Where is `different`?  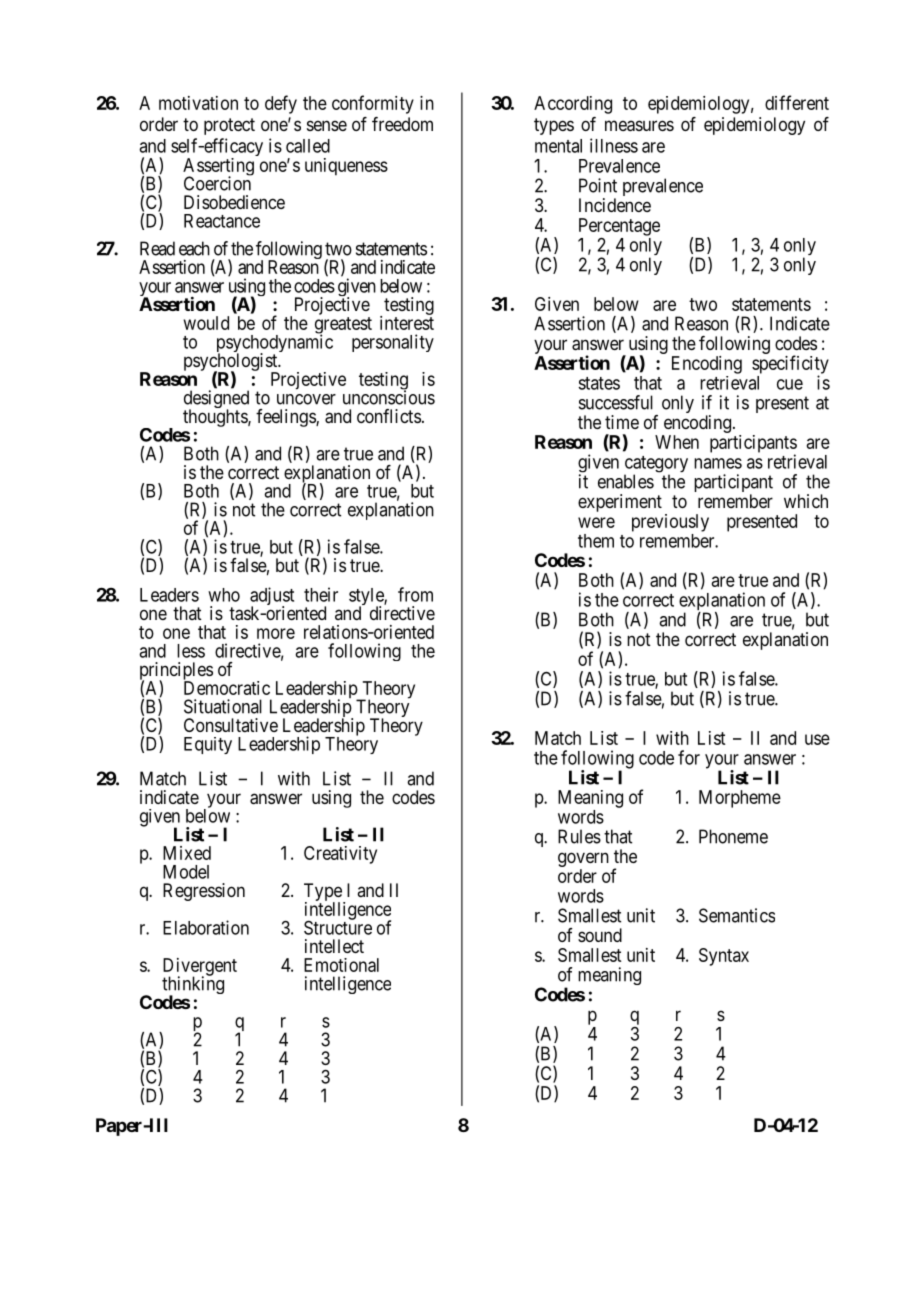 different is located at coordinates (797, 102).
